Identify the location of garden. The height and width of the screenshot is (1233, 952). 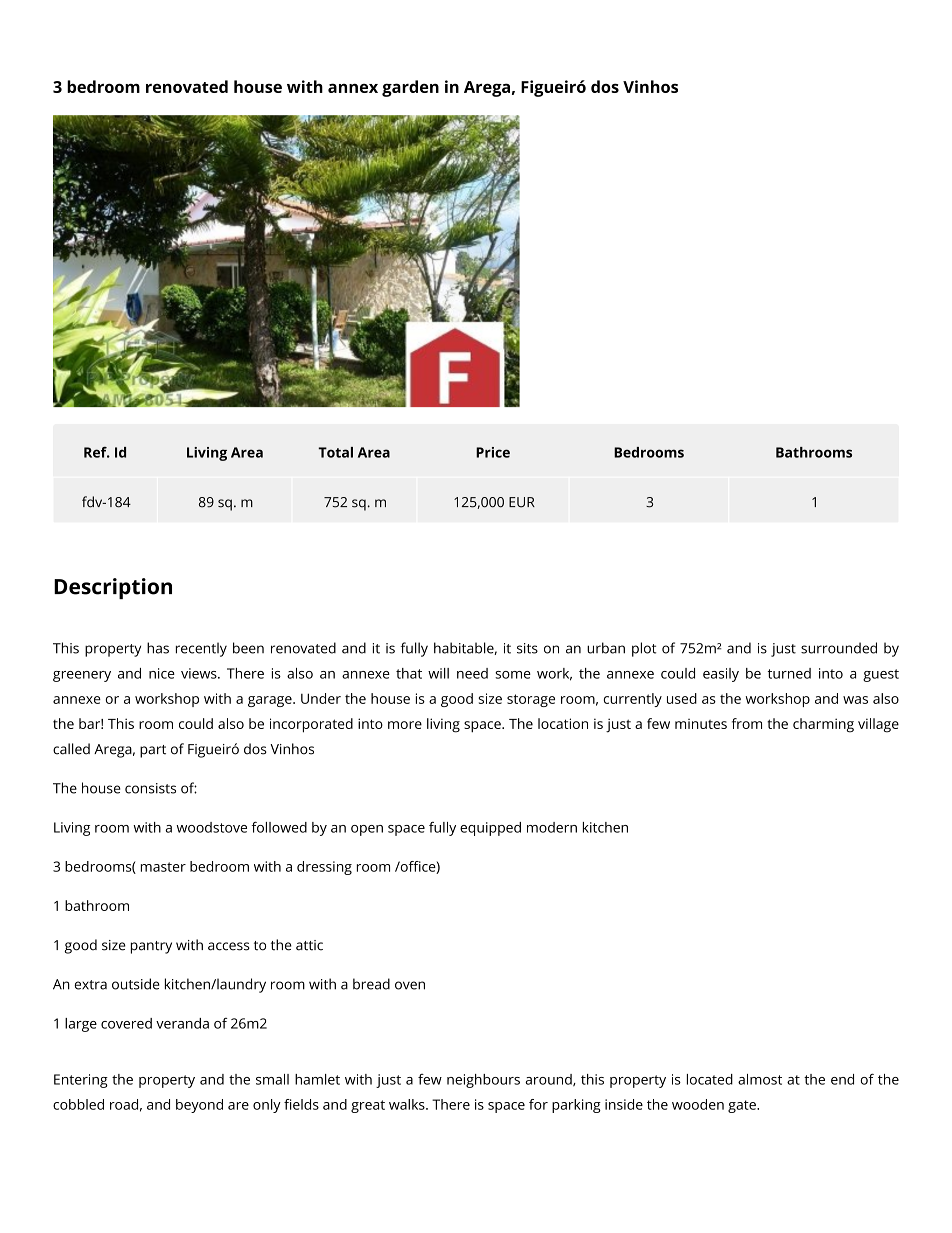
(410, 88).
